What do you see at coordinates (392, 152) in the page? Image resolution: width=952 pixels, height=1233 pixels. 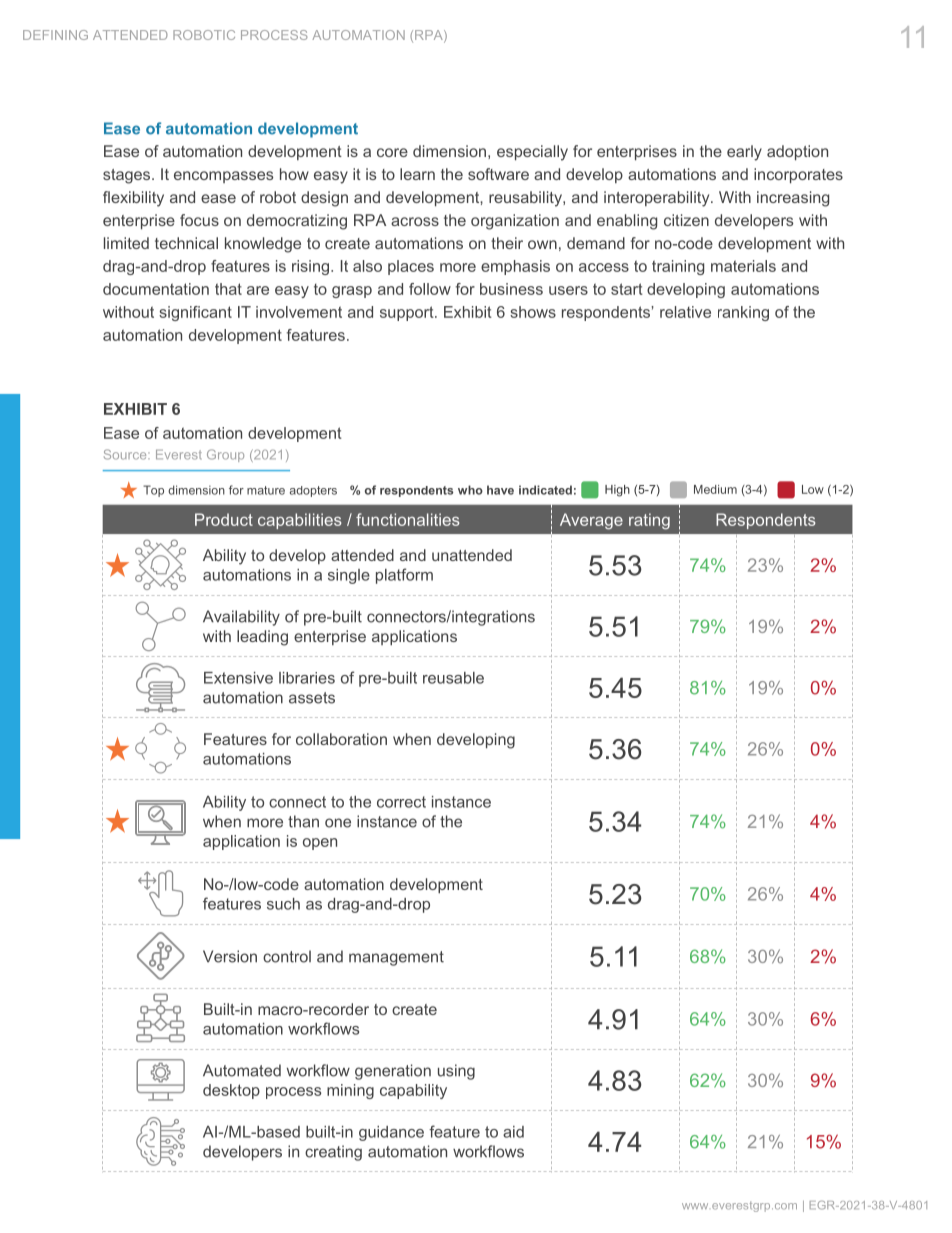 I see `core` at bounding box center [392, 152].
